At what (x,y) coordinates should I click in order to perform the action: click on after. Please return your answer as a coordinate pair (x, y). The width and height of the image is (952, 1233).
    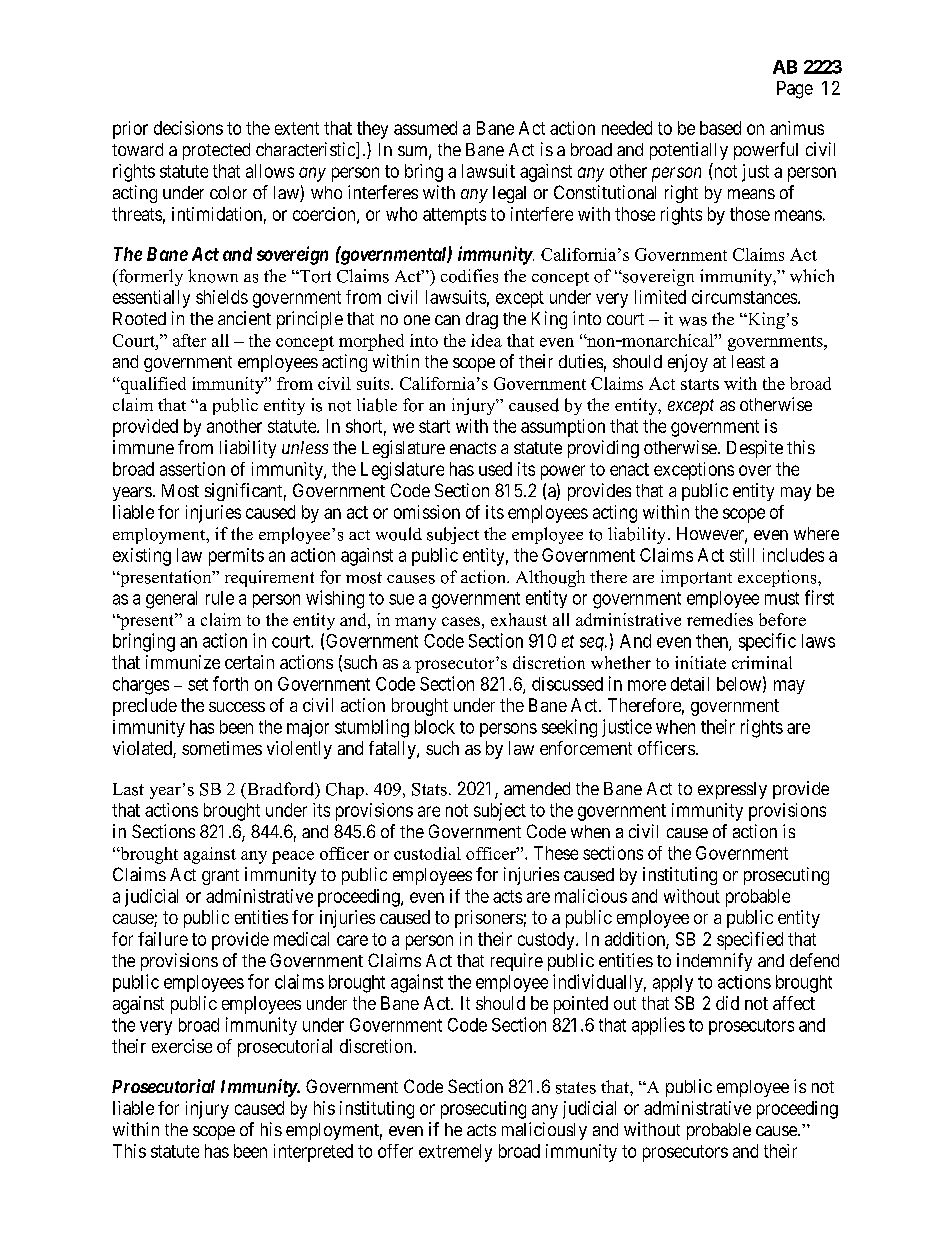
    Looking at the image, I should click on (189, 340).
